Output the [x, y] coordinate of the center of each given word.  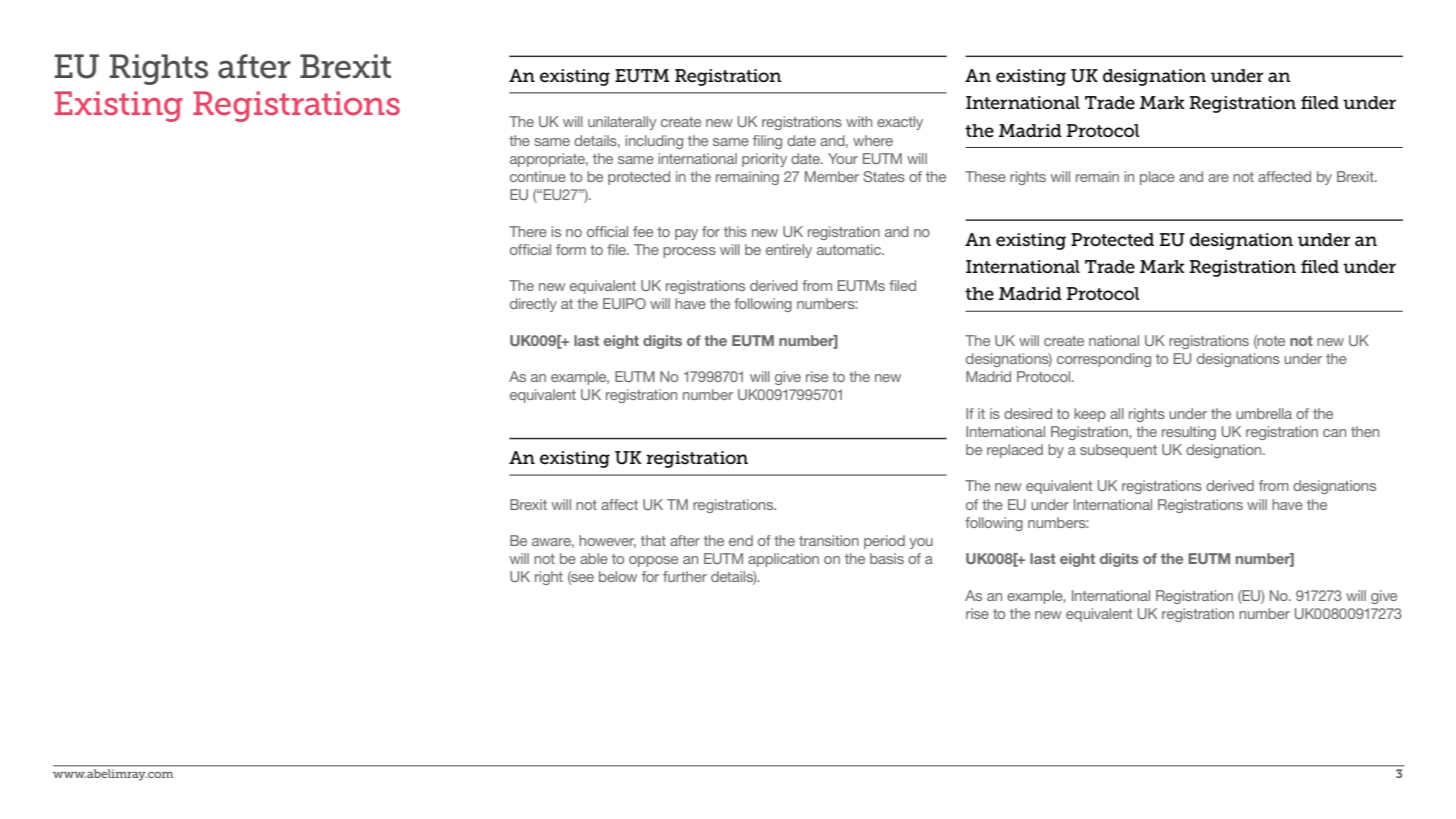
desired [1028, 413]
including [654, 142]
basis [887, 558]
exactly [900, 123]
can [1334, 433]
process [689, 252]
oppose [653, 561]
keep [1090, 415]
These [985, 176]
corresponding [1104, 360]
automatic [850, 249]
